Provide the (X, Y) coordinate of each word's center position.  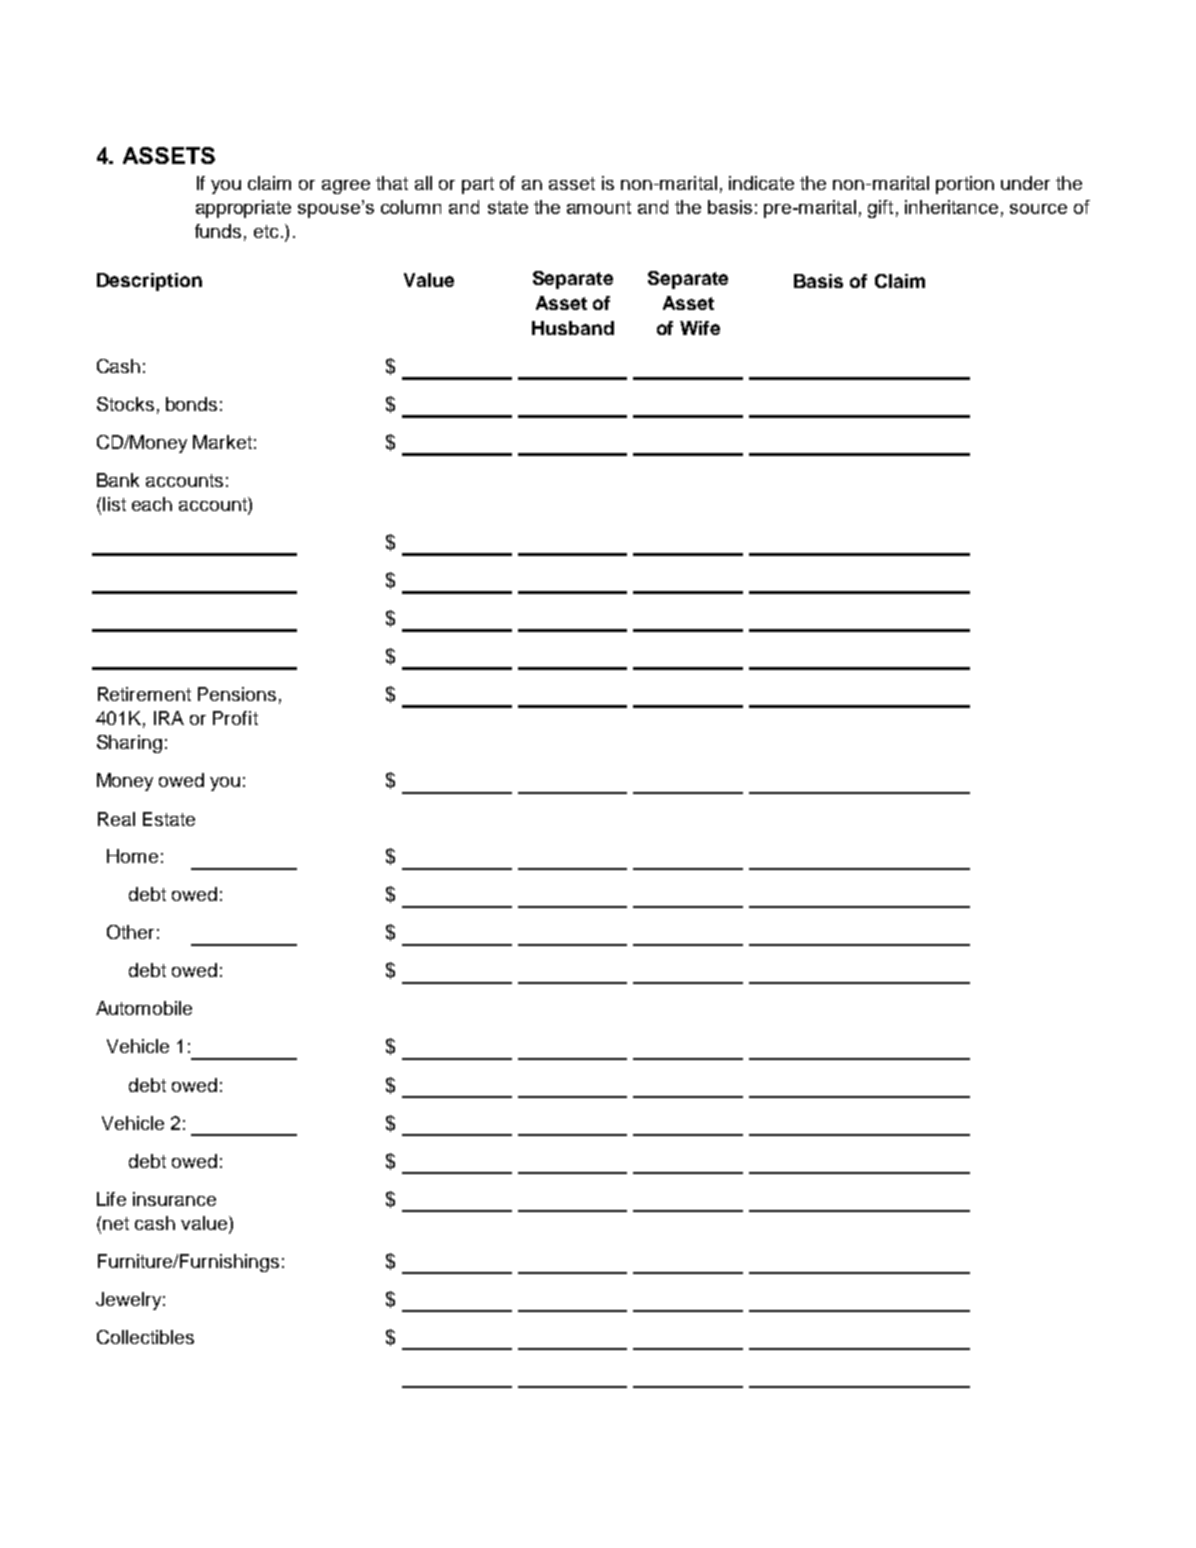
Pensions (237, 694)
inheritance (951, 207)
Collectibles (145, 1337)
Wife (700, 328)
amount (599, 207)
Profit (235, 718)
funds (218, 231)
